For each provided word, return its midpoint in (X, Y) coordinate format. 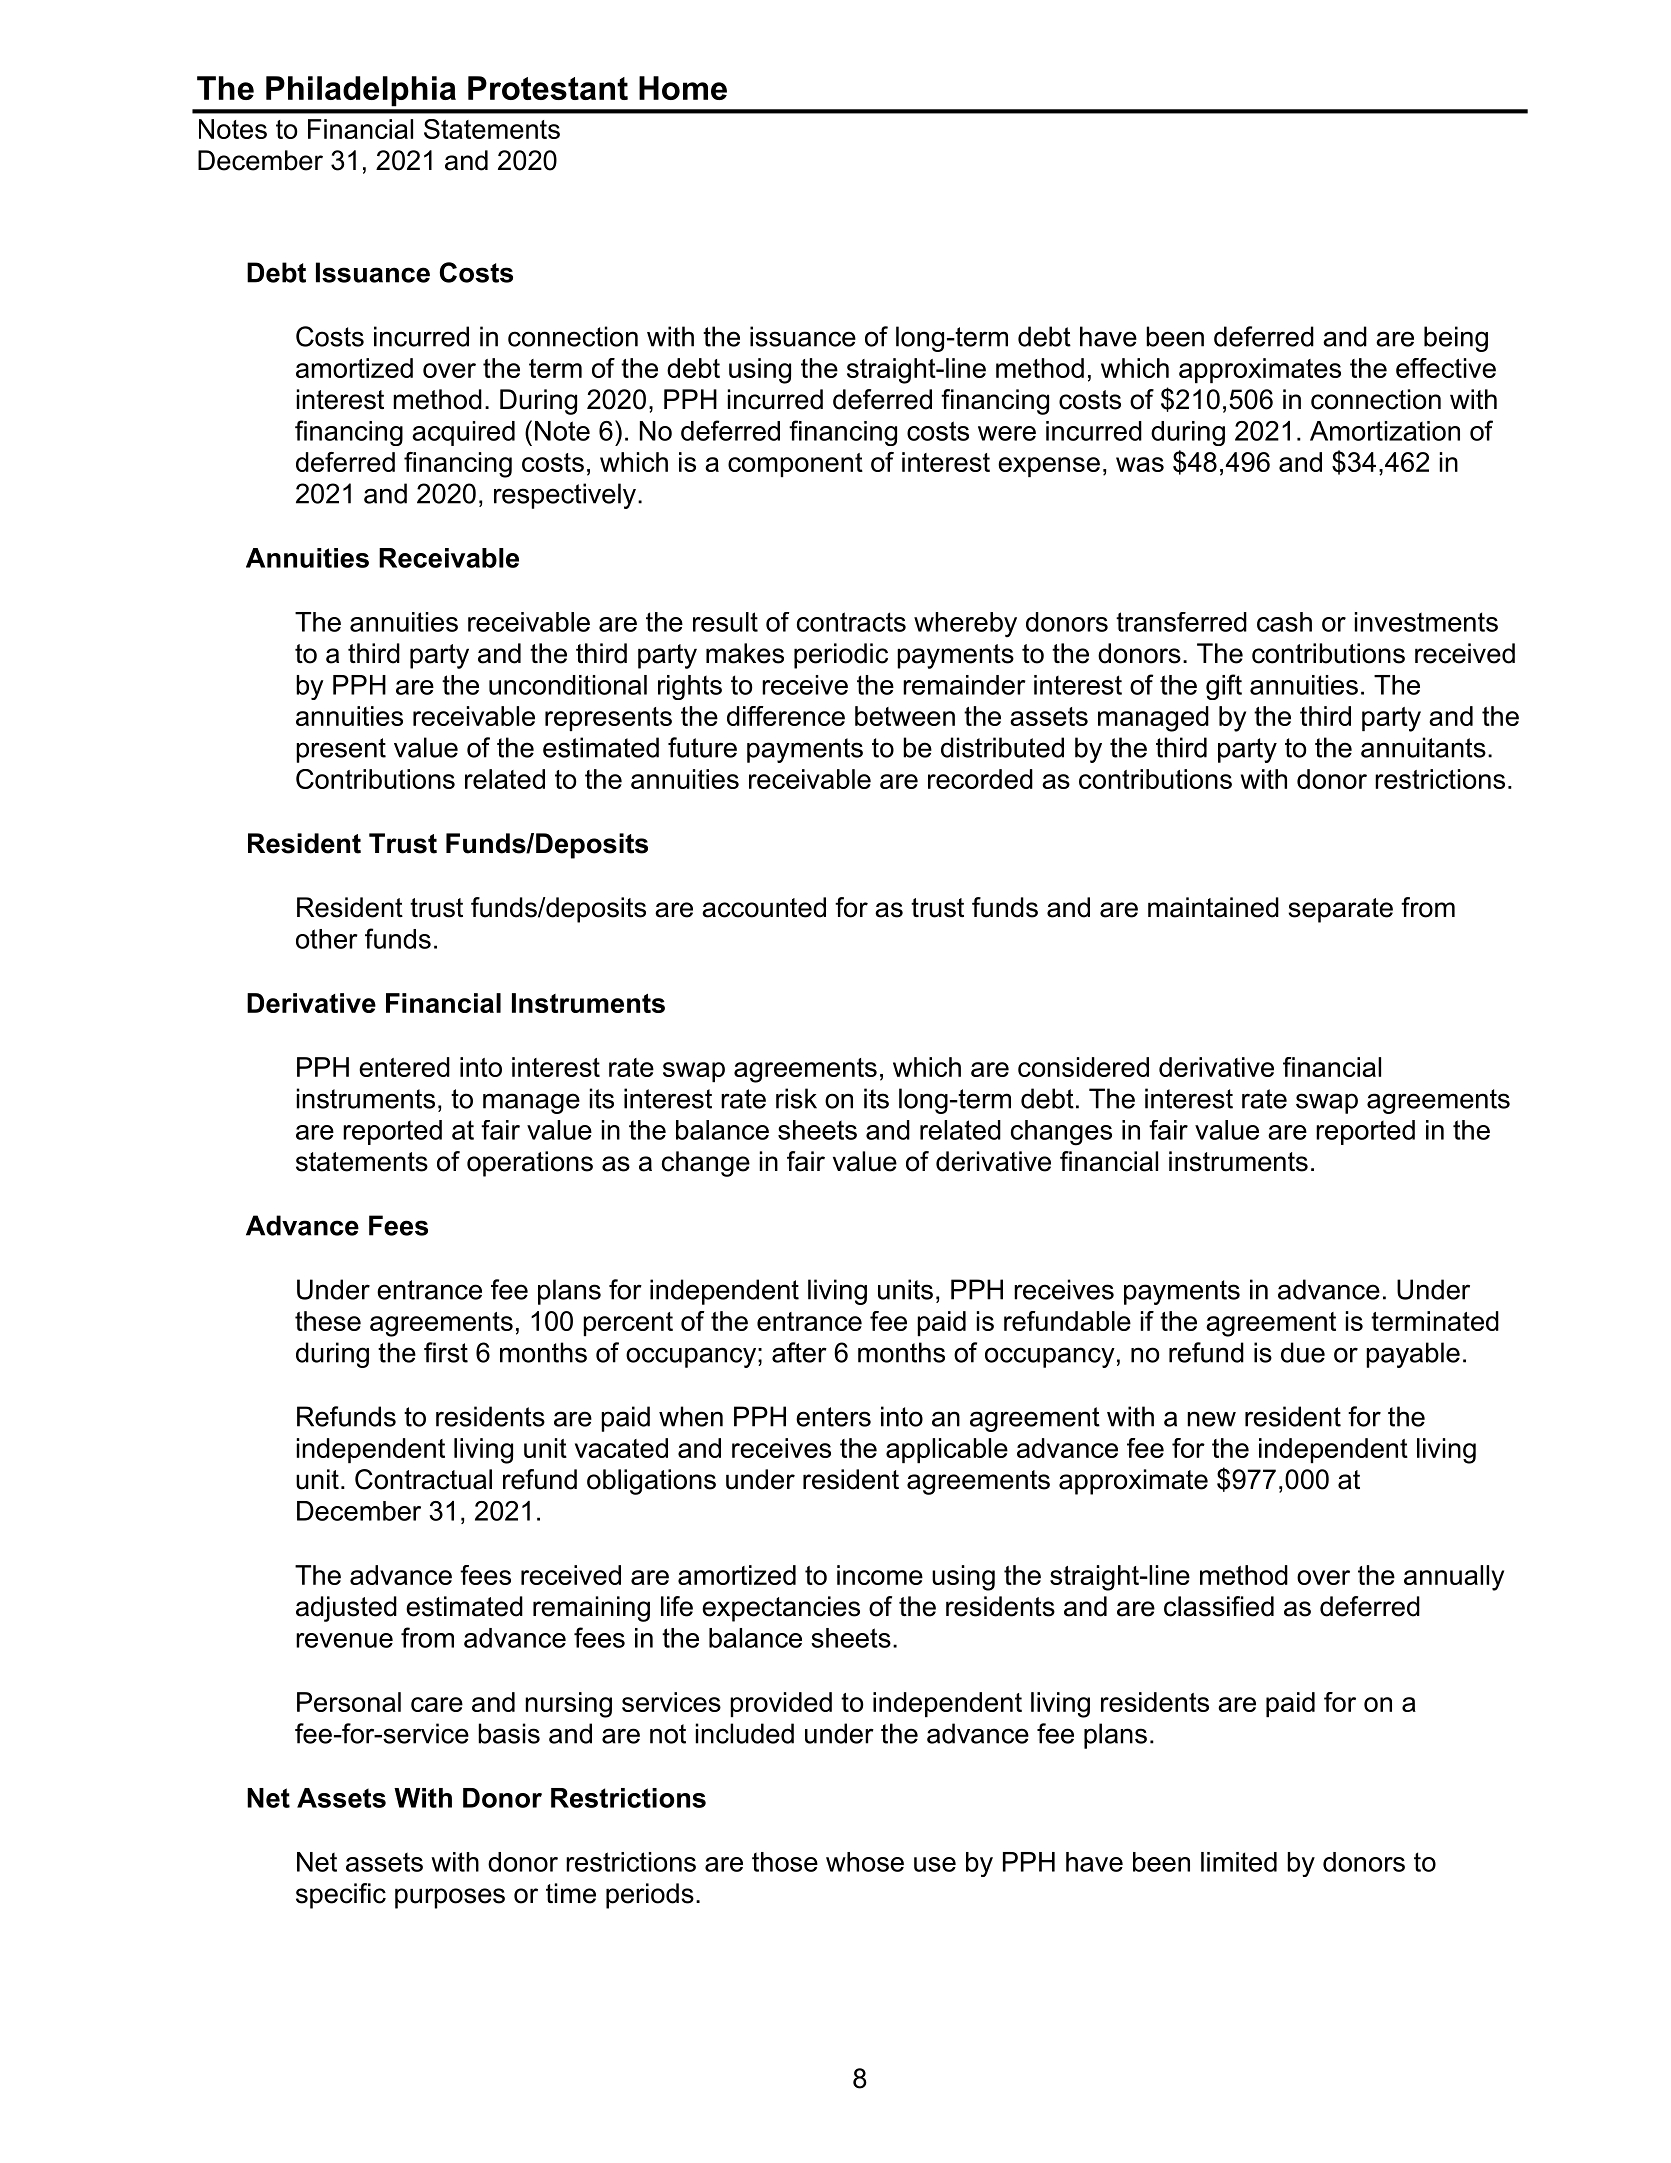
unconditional (568, 685)
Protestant (548, 88)
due (1303, 1352)
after (799, 1352)
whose (865, 1862)
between (905, 716)
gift (1224, 687)
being (1456, 339)
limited (1239, 1862)
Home (683, 88)
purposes (450, 1898)
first (446, 1352)
